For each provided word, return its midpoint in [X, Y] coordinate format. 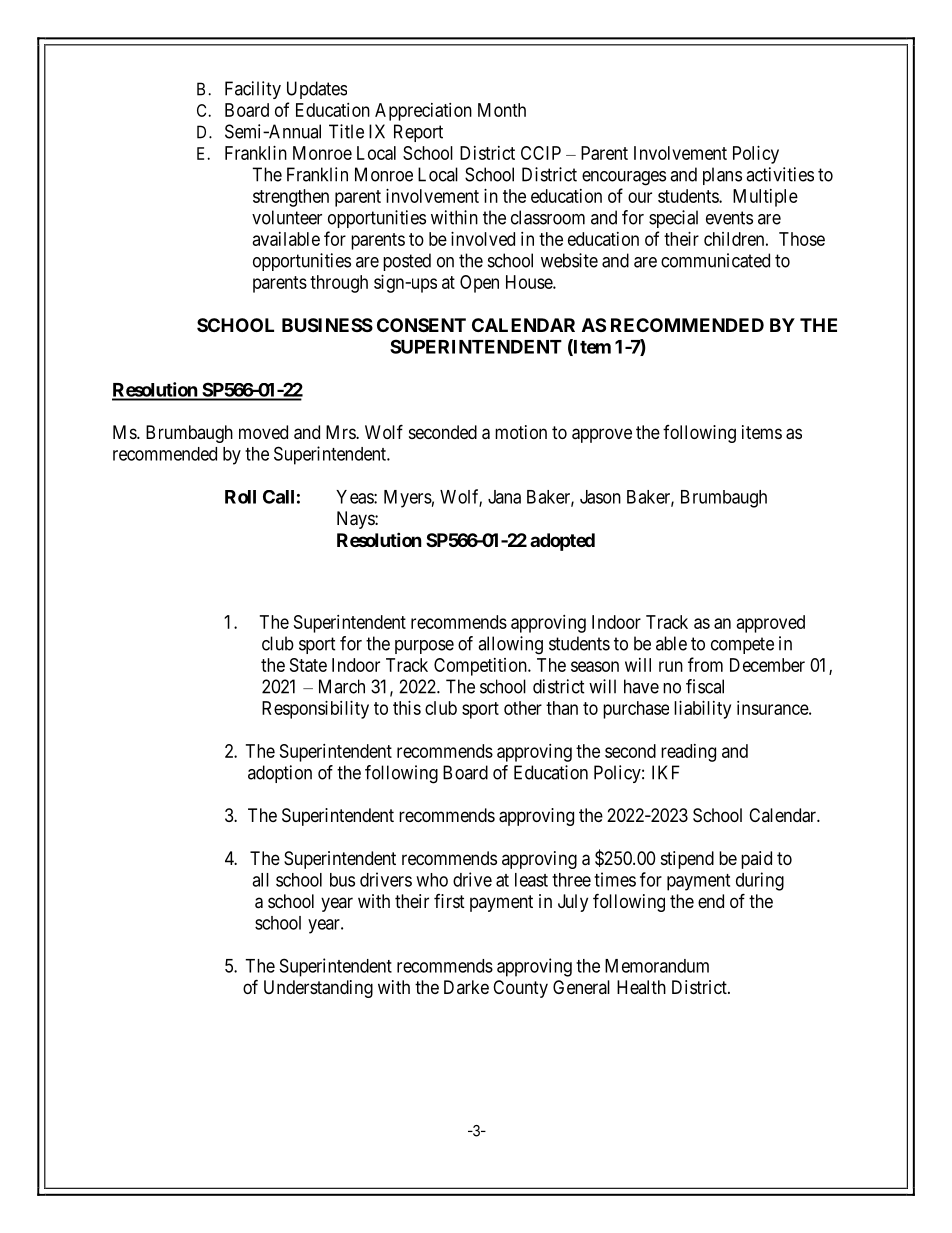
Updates [317, 90]
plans [722, 176]
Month [502, 110]
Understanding [318, 989]
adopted [562, 542]
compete [742, 645]
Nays [356, 520]
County [520, 989]
